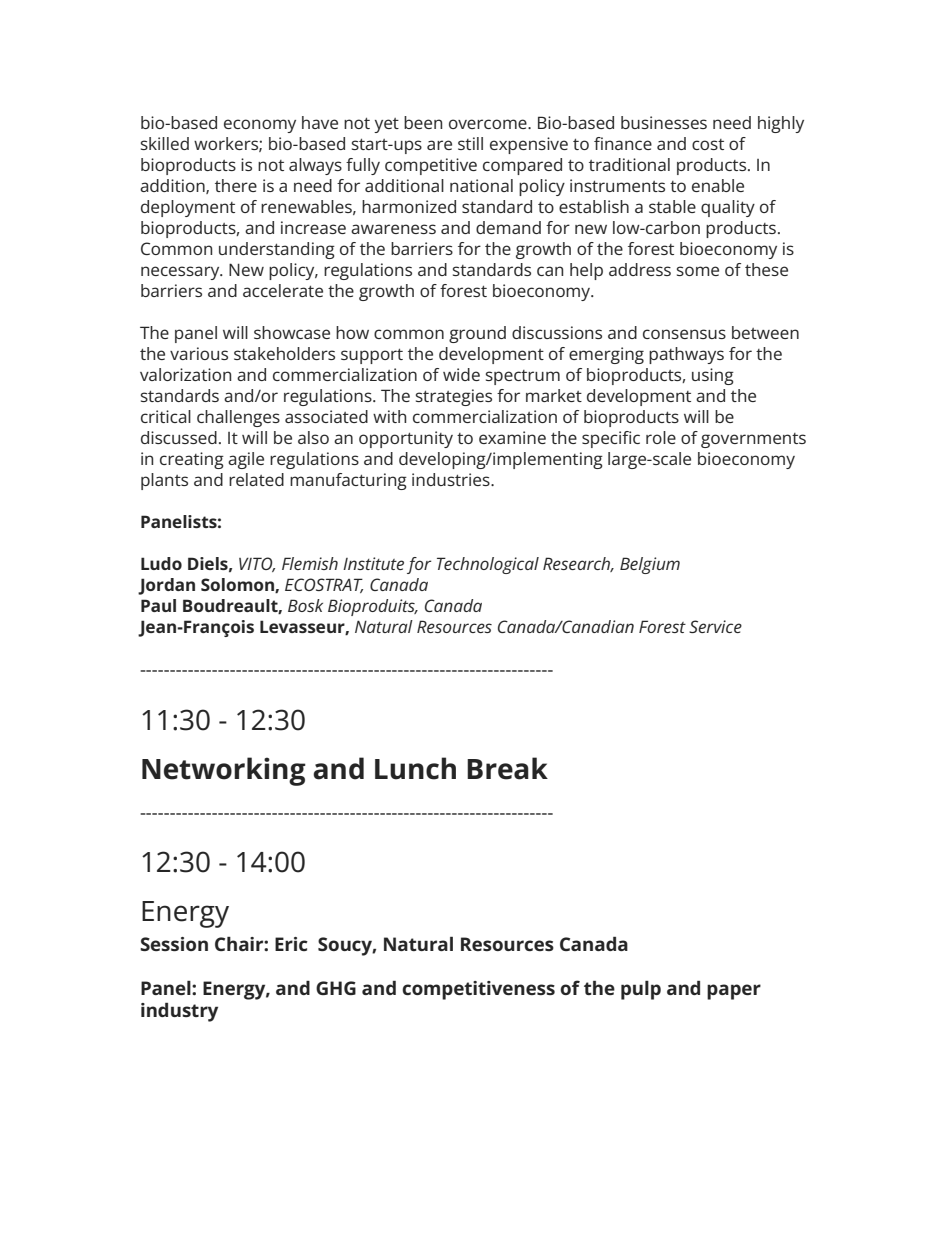  I want to click on Networking, so click(224, 771).
